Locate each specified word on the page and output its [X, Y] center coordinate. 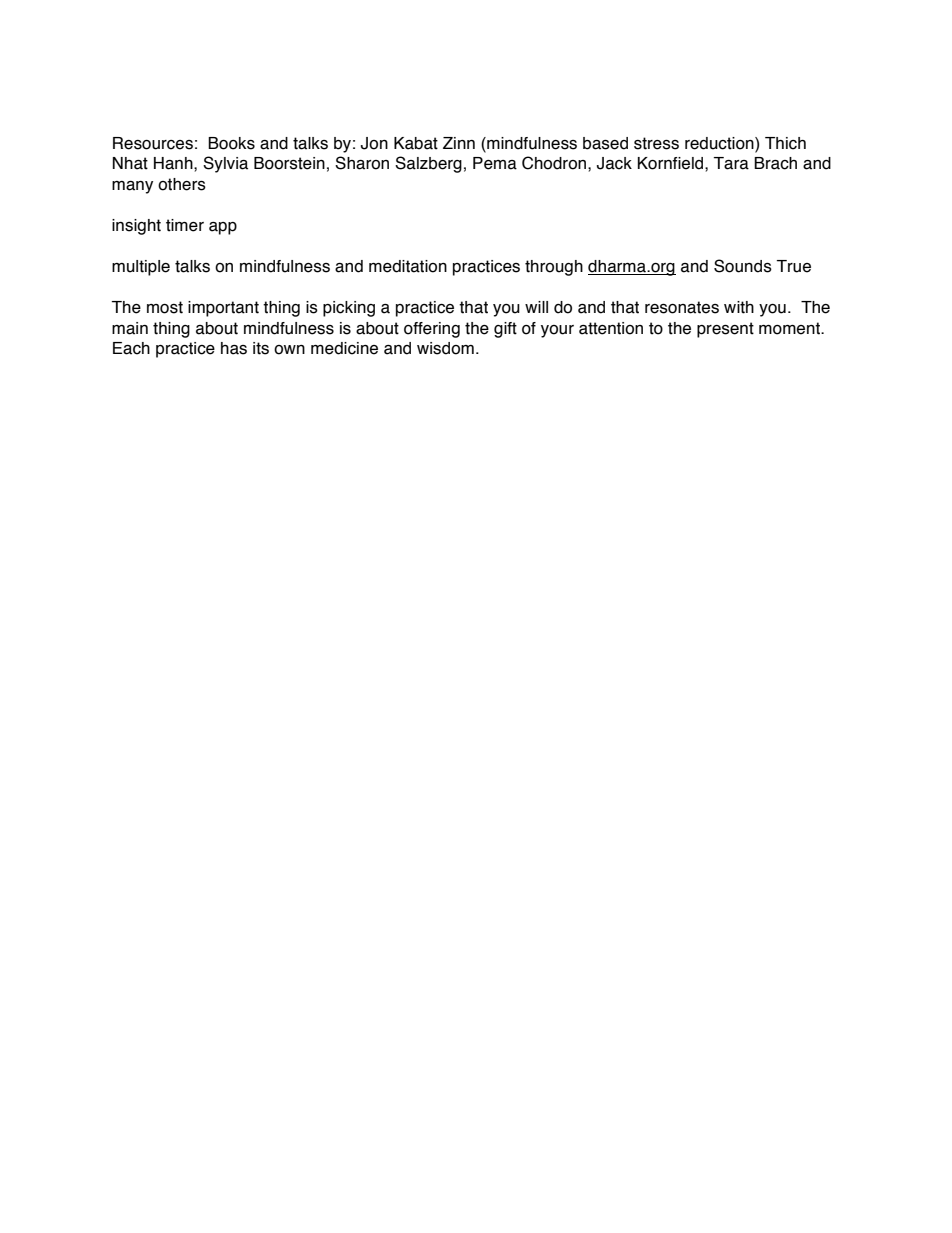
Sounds [743, 266]
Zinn [459, 143]
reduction [720, 144]
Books [231, 143]
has [234, 348]
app [223, 228]
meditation [408, 266]
